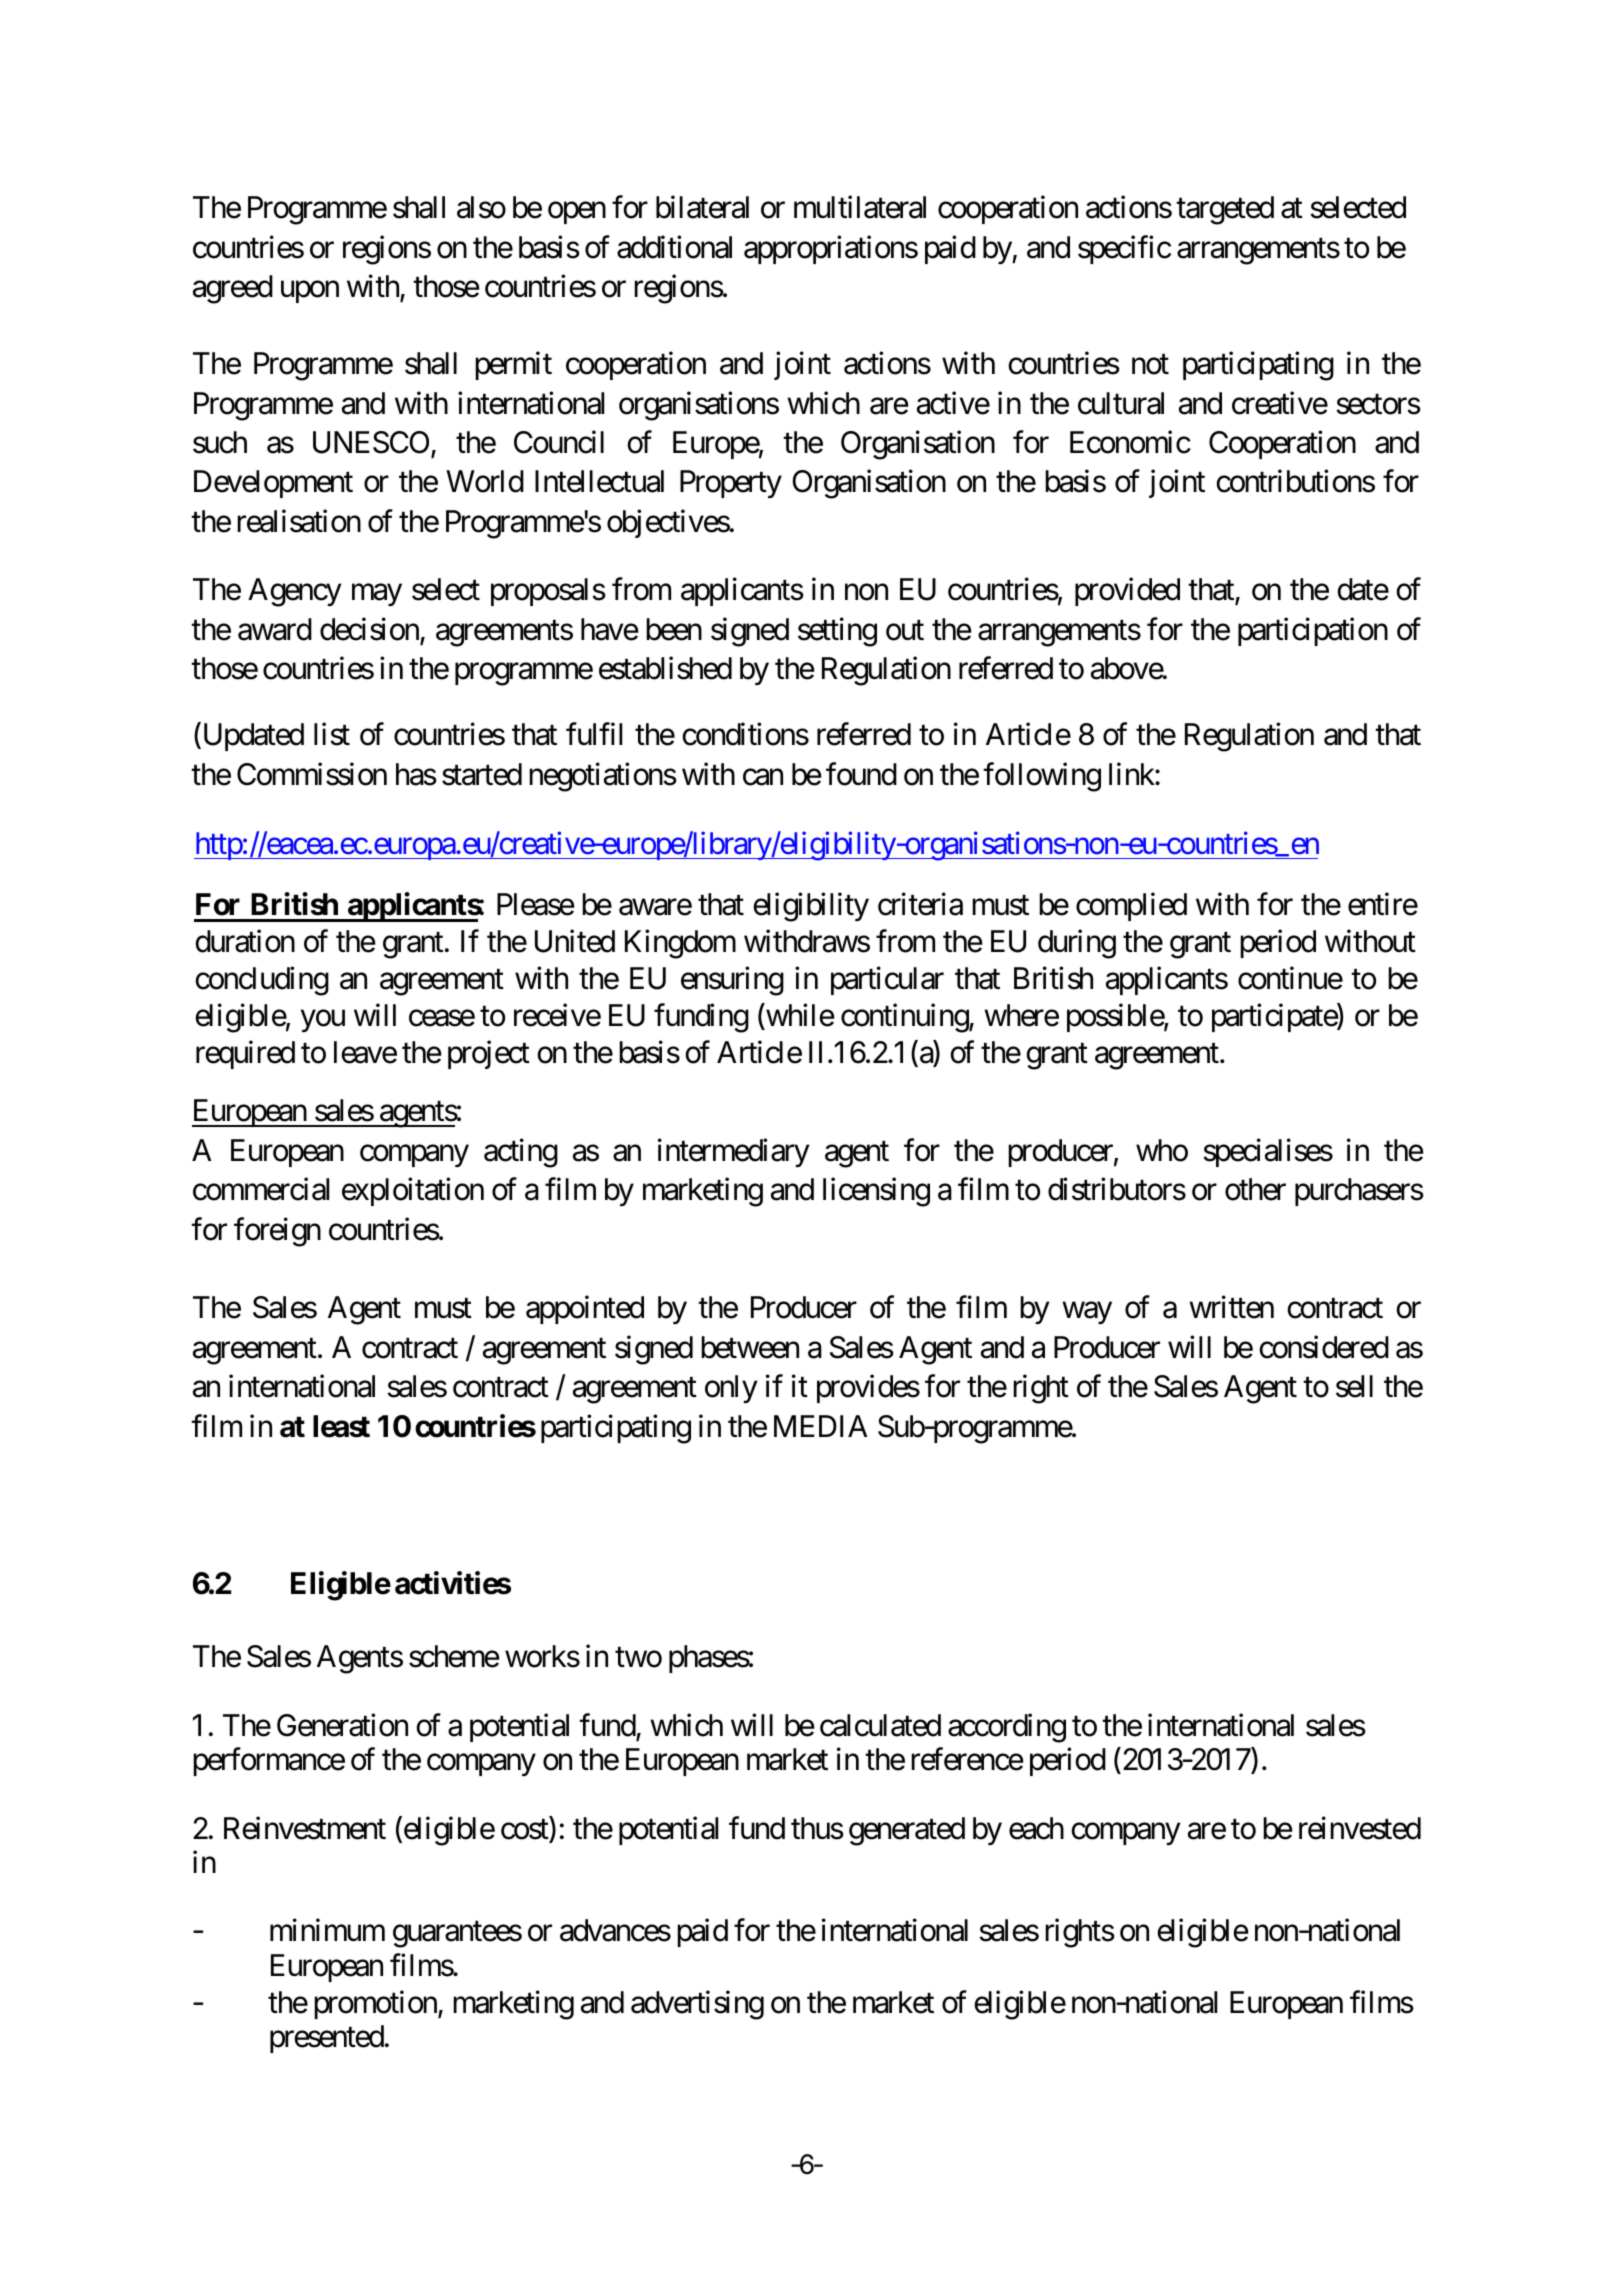 The height and width of the screenshot is (2279, 1612). Describe the element at coordinates (837, 632) in the screenshot. I see `setting` at that location.
